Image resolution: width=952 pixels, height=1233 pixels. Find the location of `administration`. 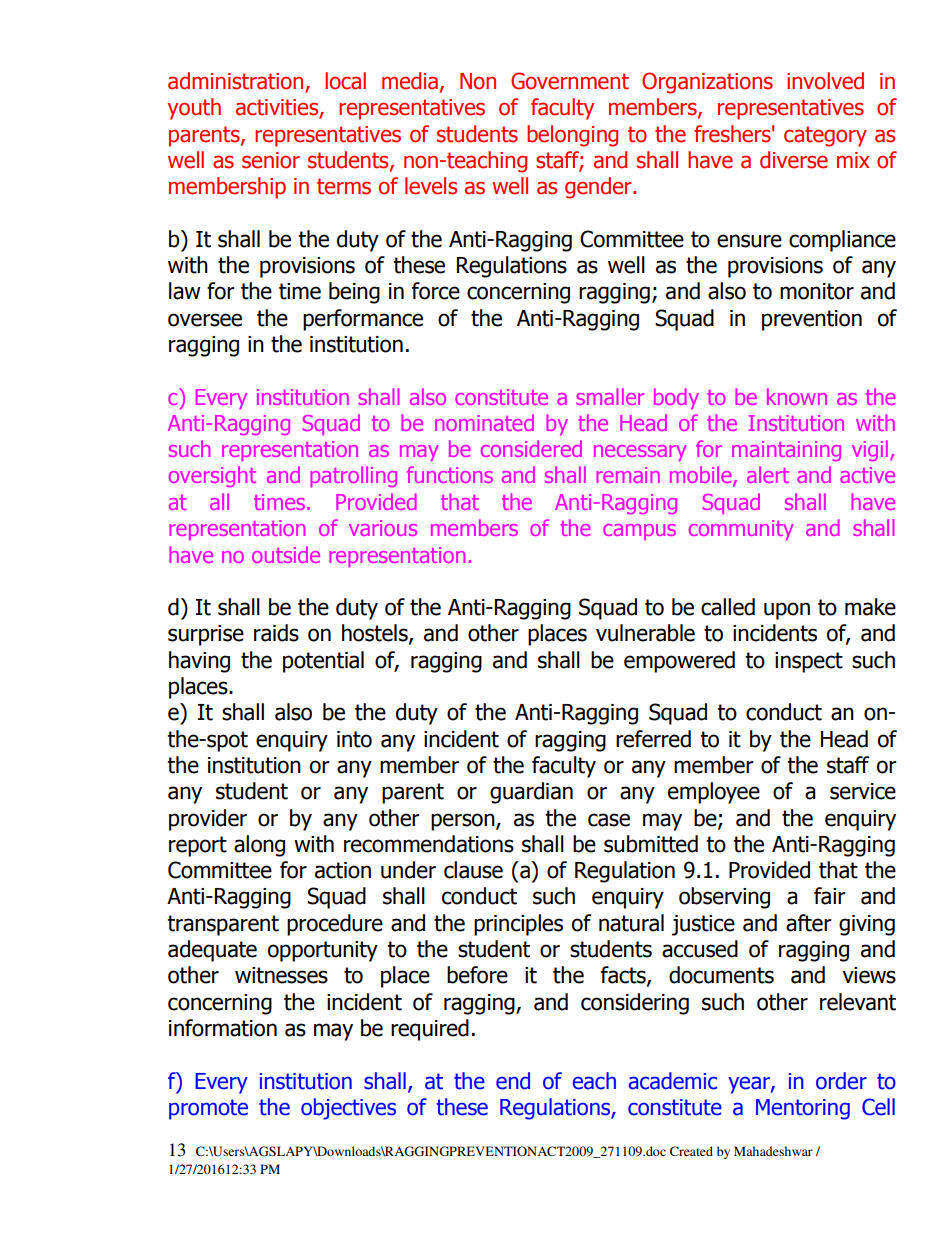

administration is located at coordinates (237, 82).
